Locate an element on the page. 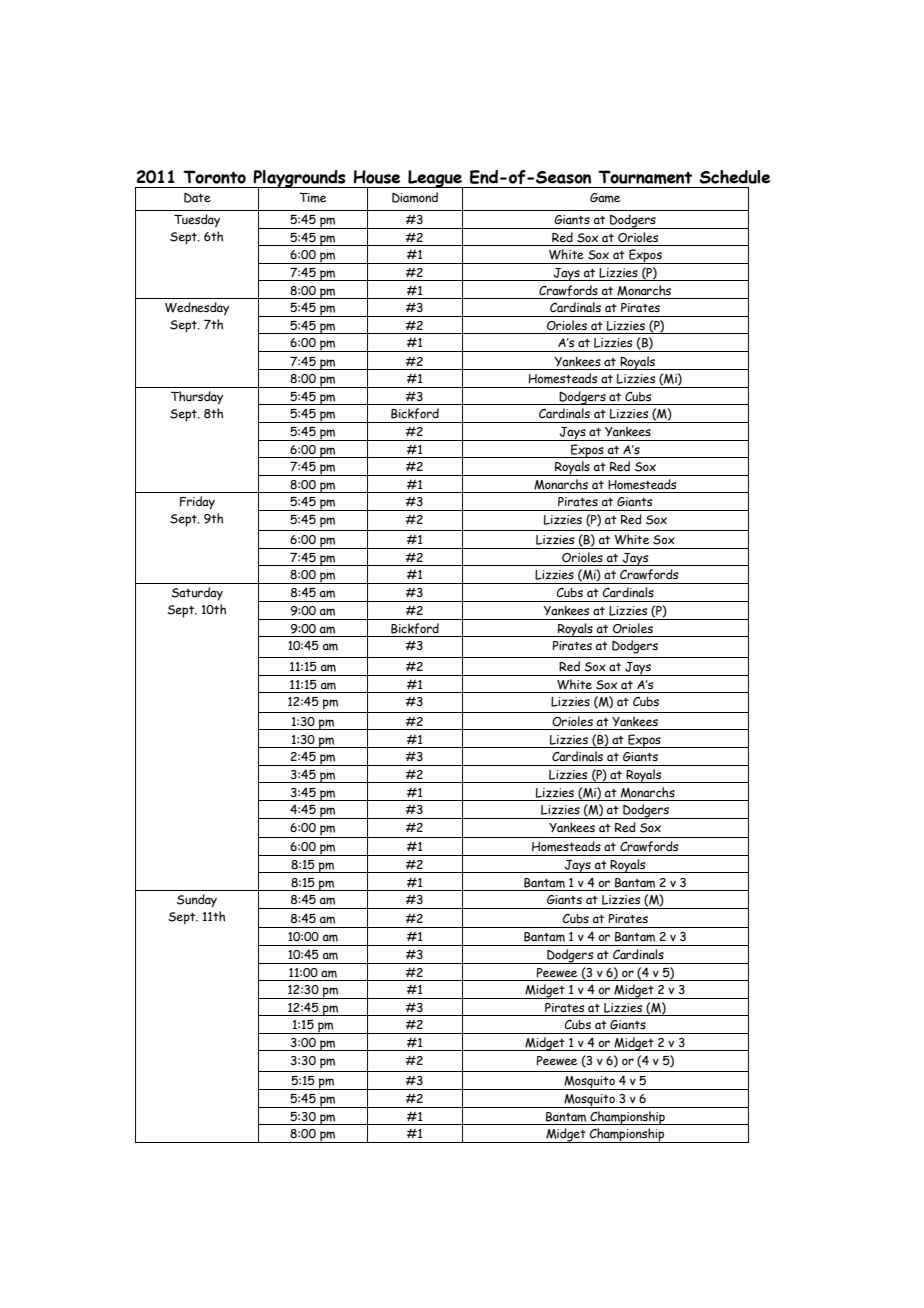  Tournament is located at coordinates (645, 177).
